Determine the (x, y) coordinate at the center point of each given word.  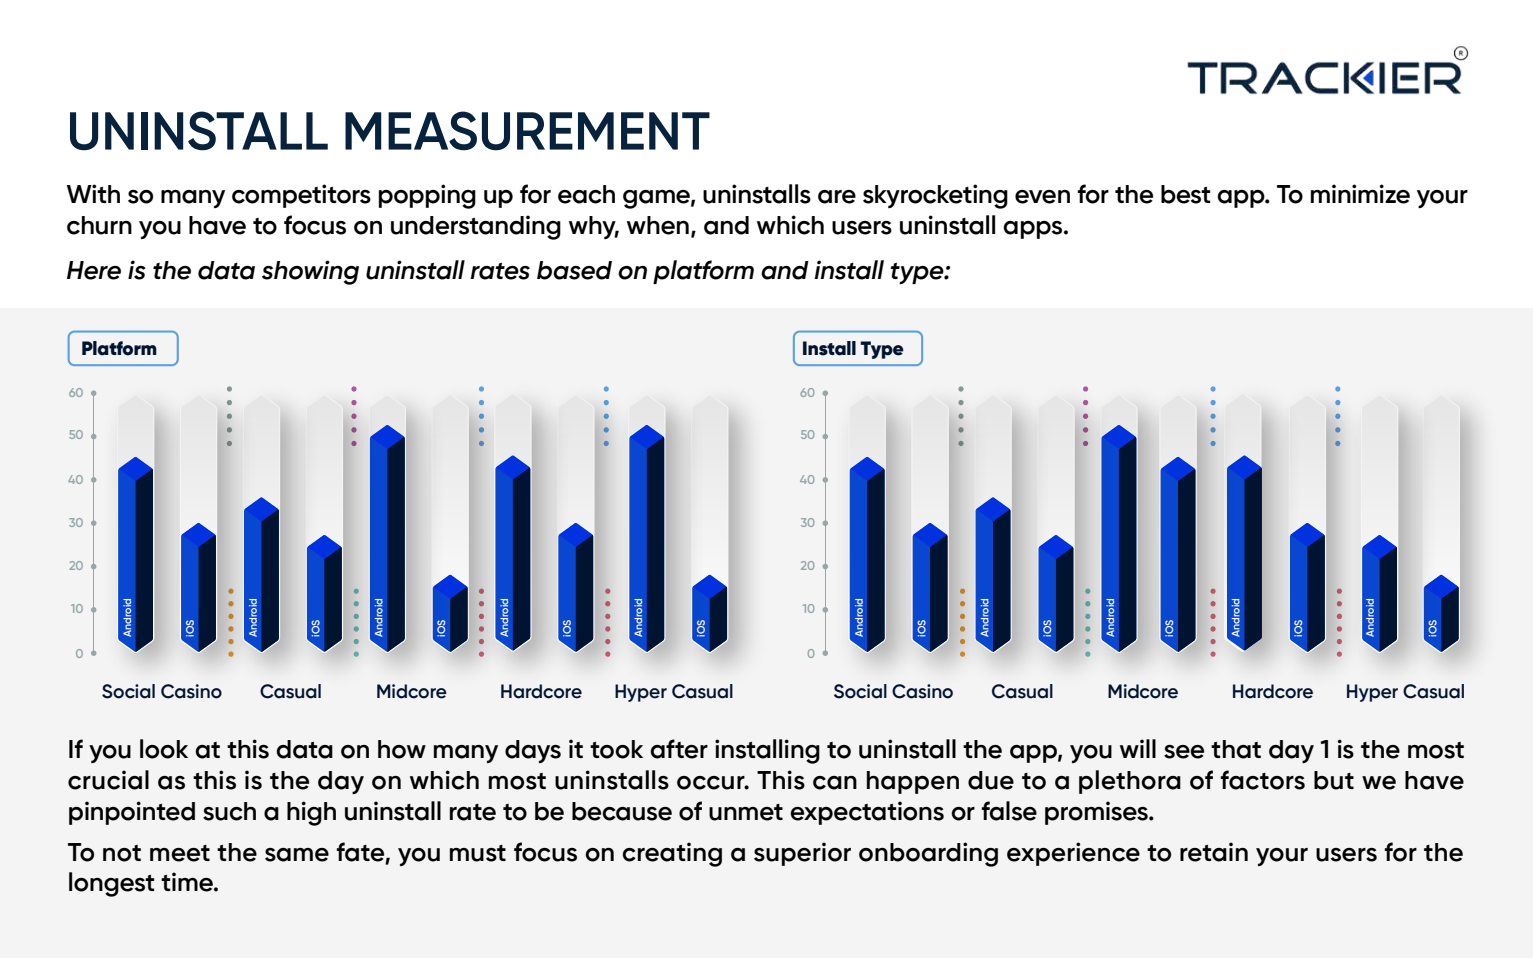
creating (672, 854)
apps (1034, 230)
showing (310, 272)
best (1186, 194)
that (1236, 749)
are (837, 197)
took (616, 749)
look (164, 749)
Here (94, 270)
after (679, 749)
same (297, 855)
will (1138, 748)
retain (1214, 852)
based (574, 270)
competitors (301, 196)
